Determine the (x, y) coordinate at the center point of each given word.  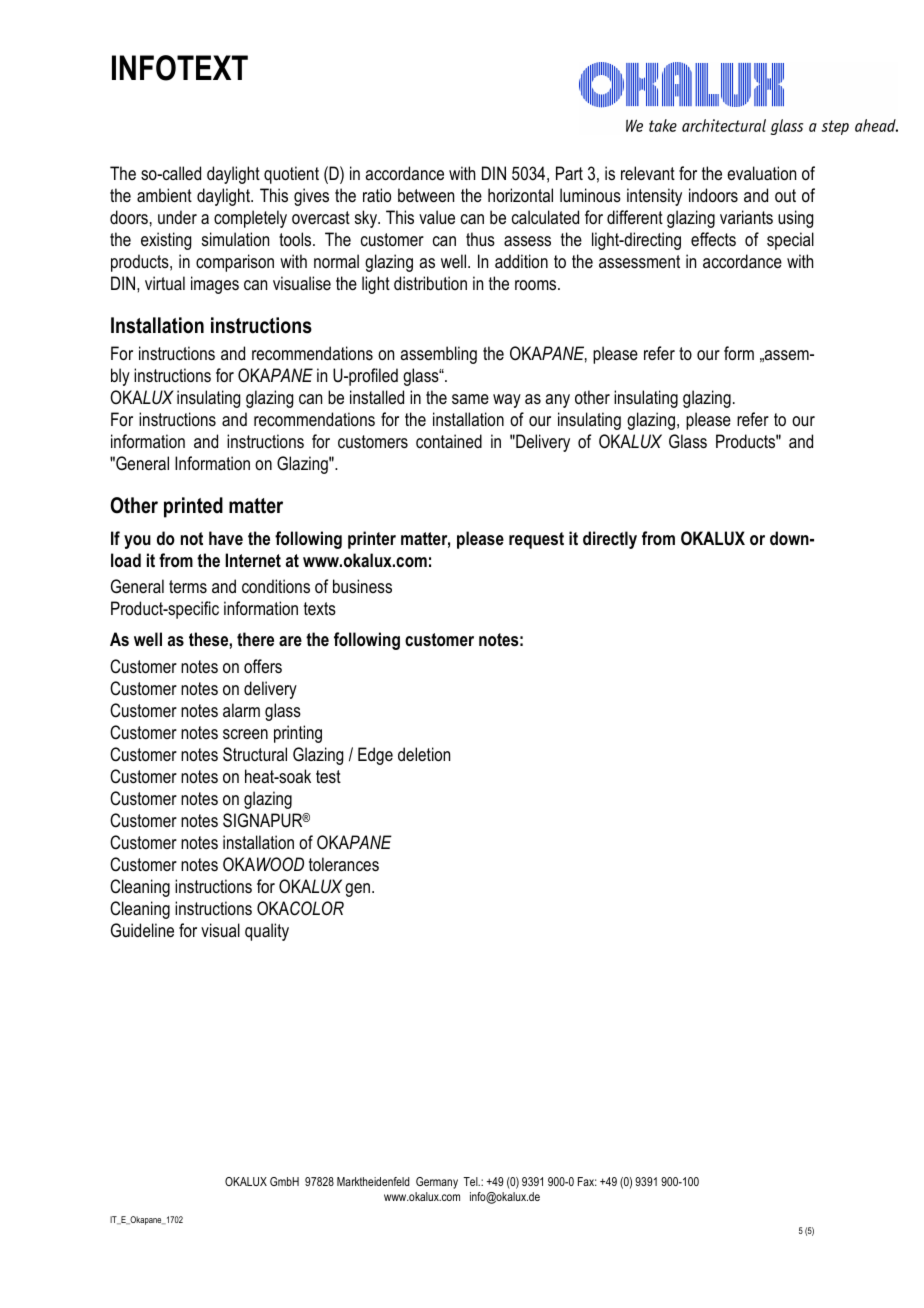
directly (610, 540)
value (437, 217)
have (226, 538)
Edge (375, 756)
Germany (437, 1183)
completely (250, 219)
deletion (424, 754)
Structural (255, 754)
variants (746, 217)
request (536, 540)
